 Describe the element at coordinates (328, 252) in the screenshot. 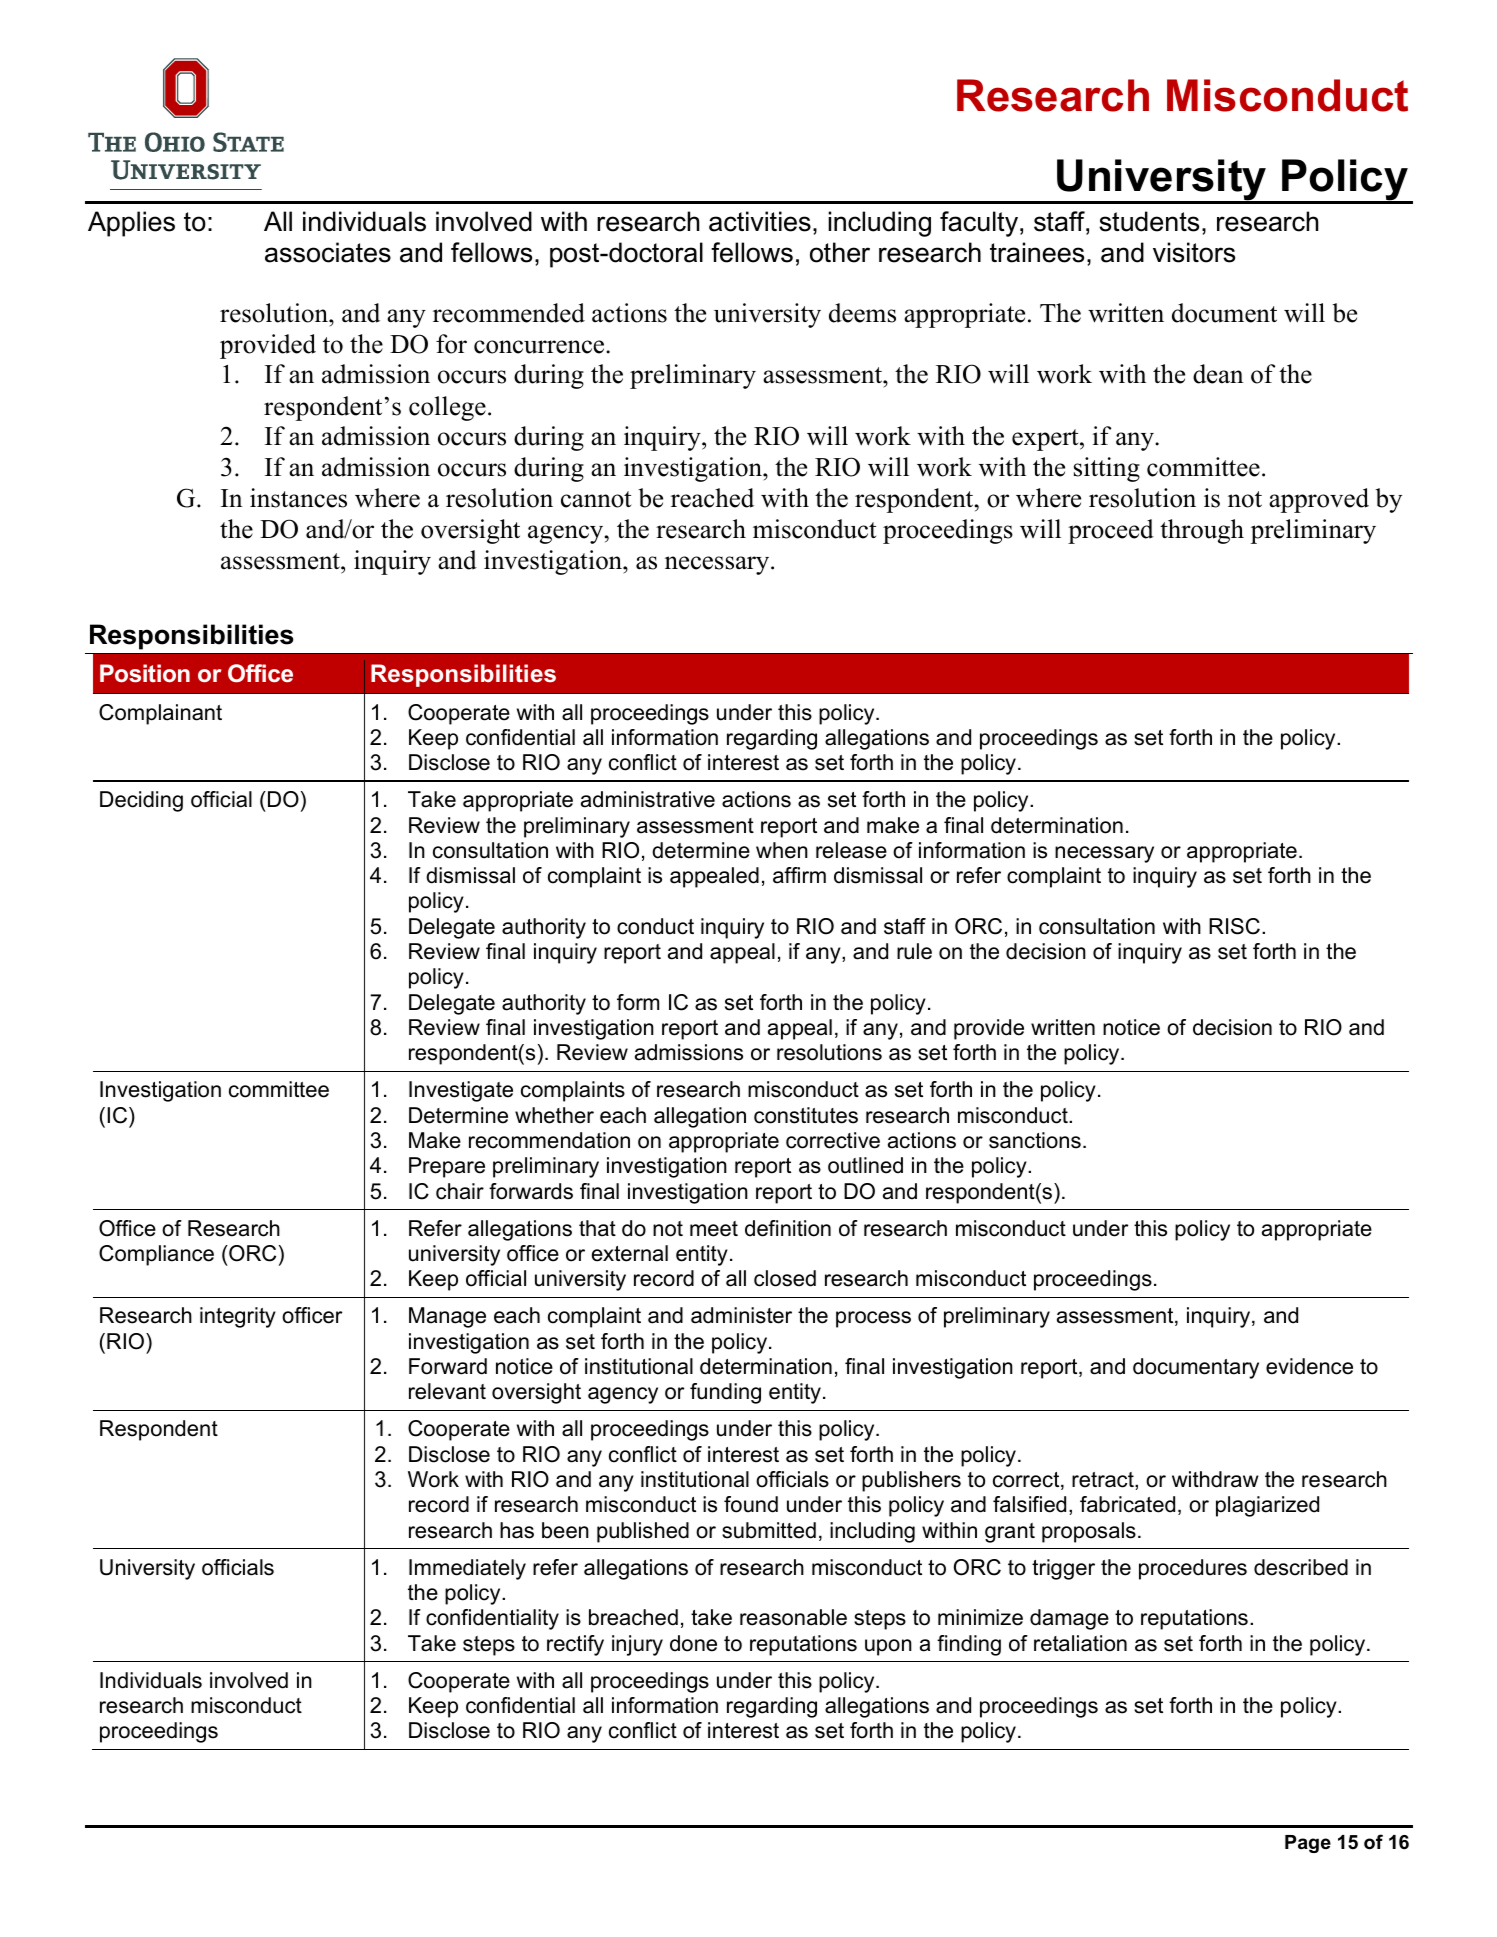

I see `associates` at that location.
